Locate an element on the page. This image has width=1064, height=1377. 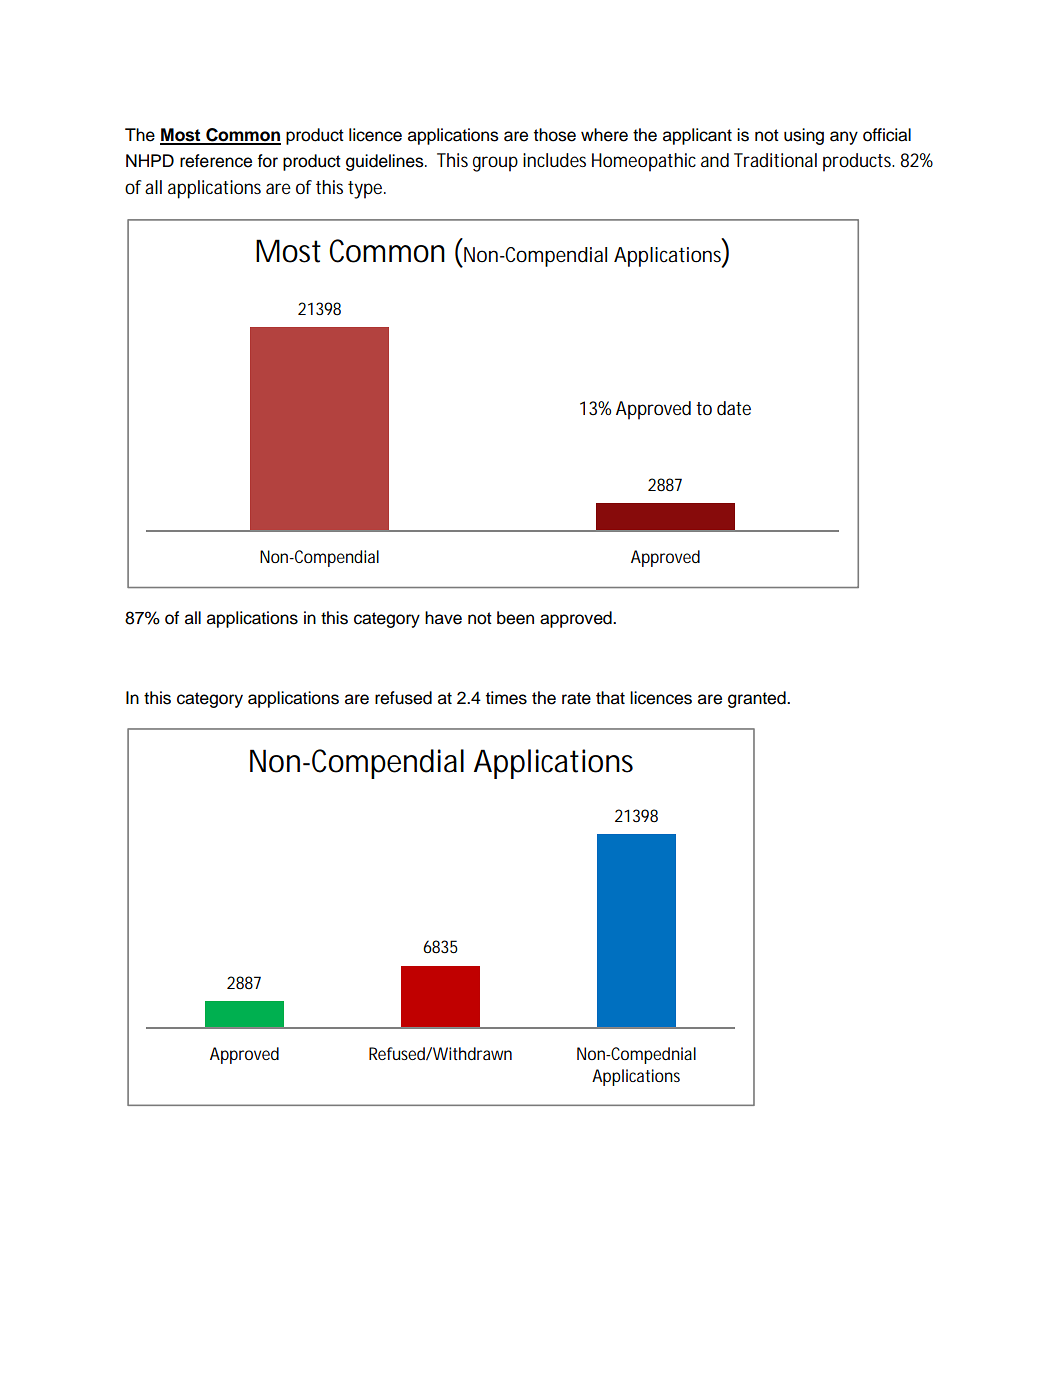
includes is located at coordinates (554, 160).
